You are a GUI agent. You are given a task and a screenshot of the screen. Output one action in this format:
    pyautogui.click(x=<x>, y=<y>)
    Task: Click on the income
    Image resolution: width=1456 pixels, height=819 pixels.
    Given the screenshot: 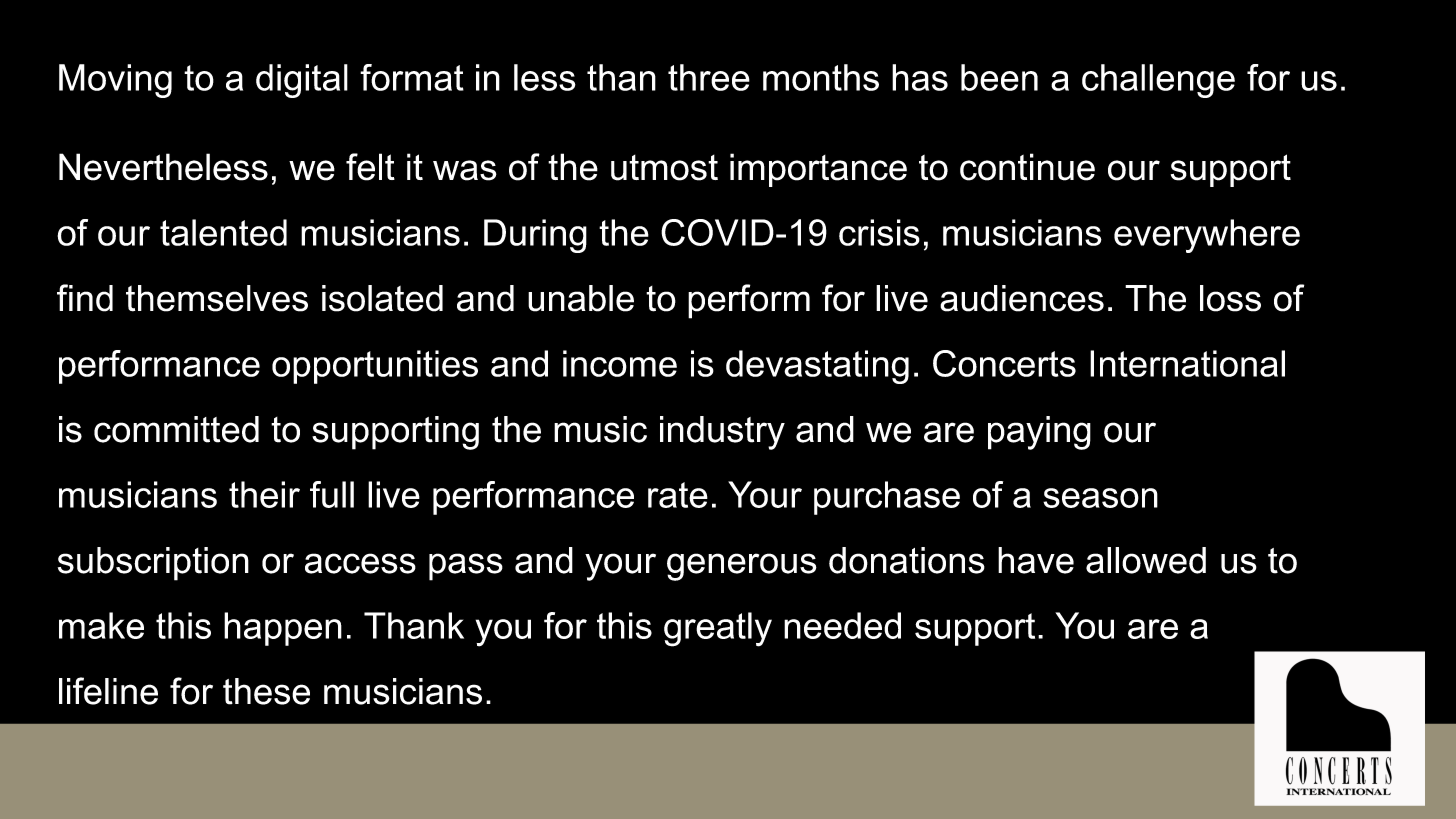 What is the action you would take?
    pyautogui.click(x=620, y=363)
